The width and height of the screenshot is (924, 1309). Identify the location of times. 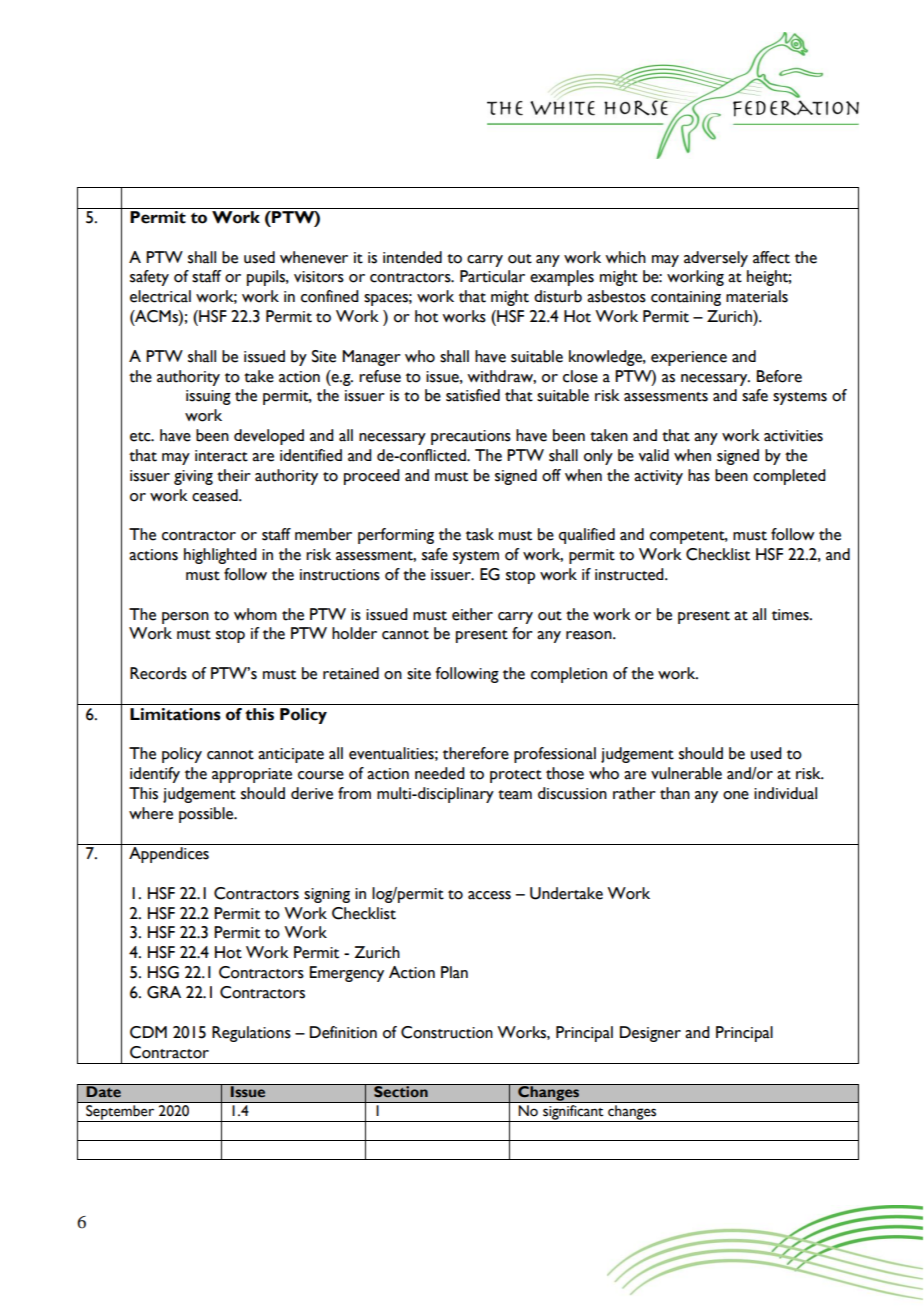
(791, 615).
